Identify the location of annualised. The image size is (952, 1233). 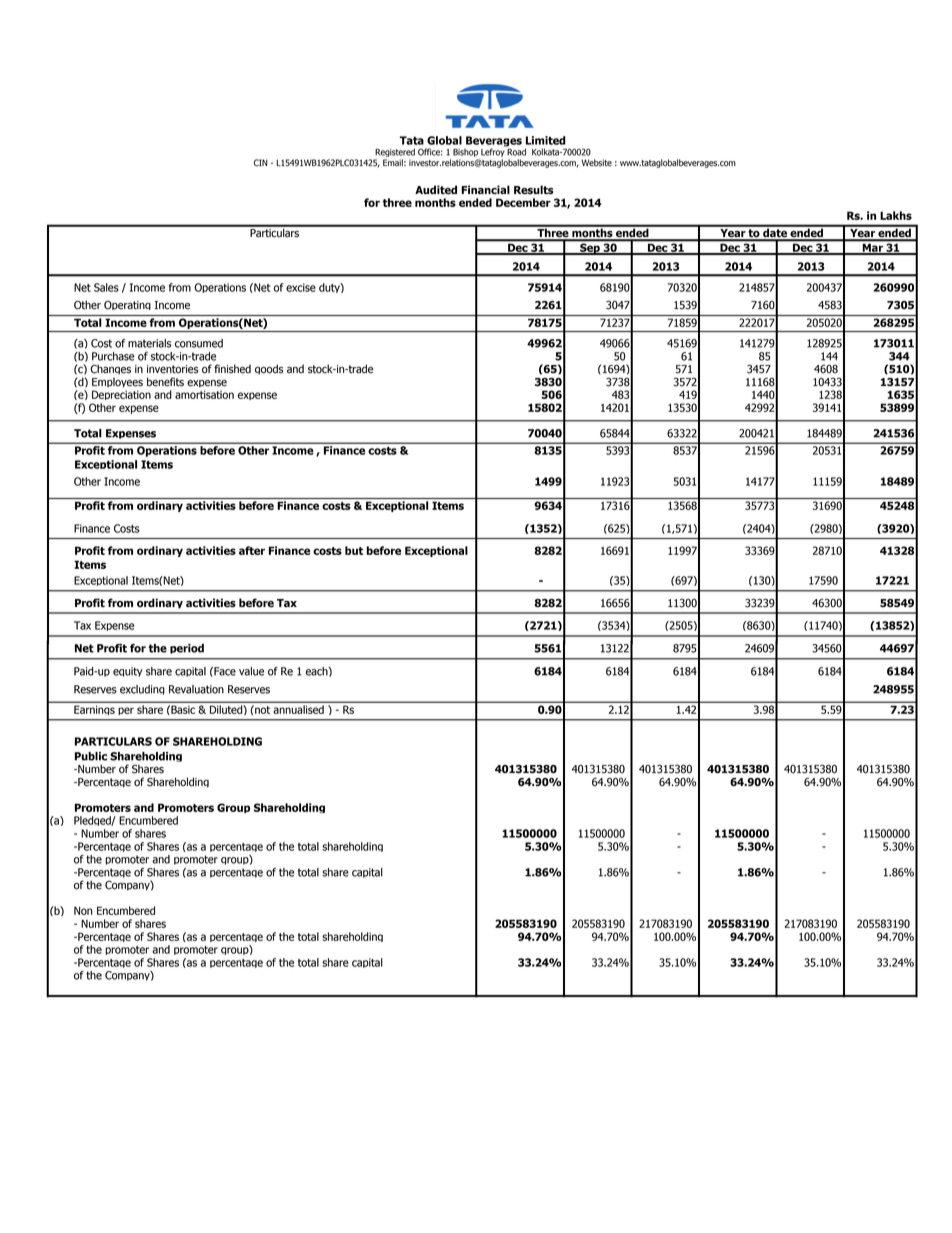
(299, 709).
